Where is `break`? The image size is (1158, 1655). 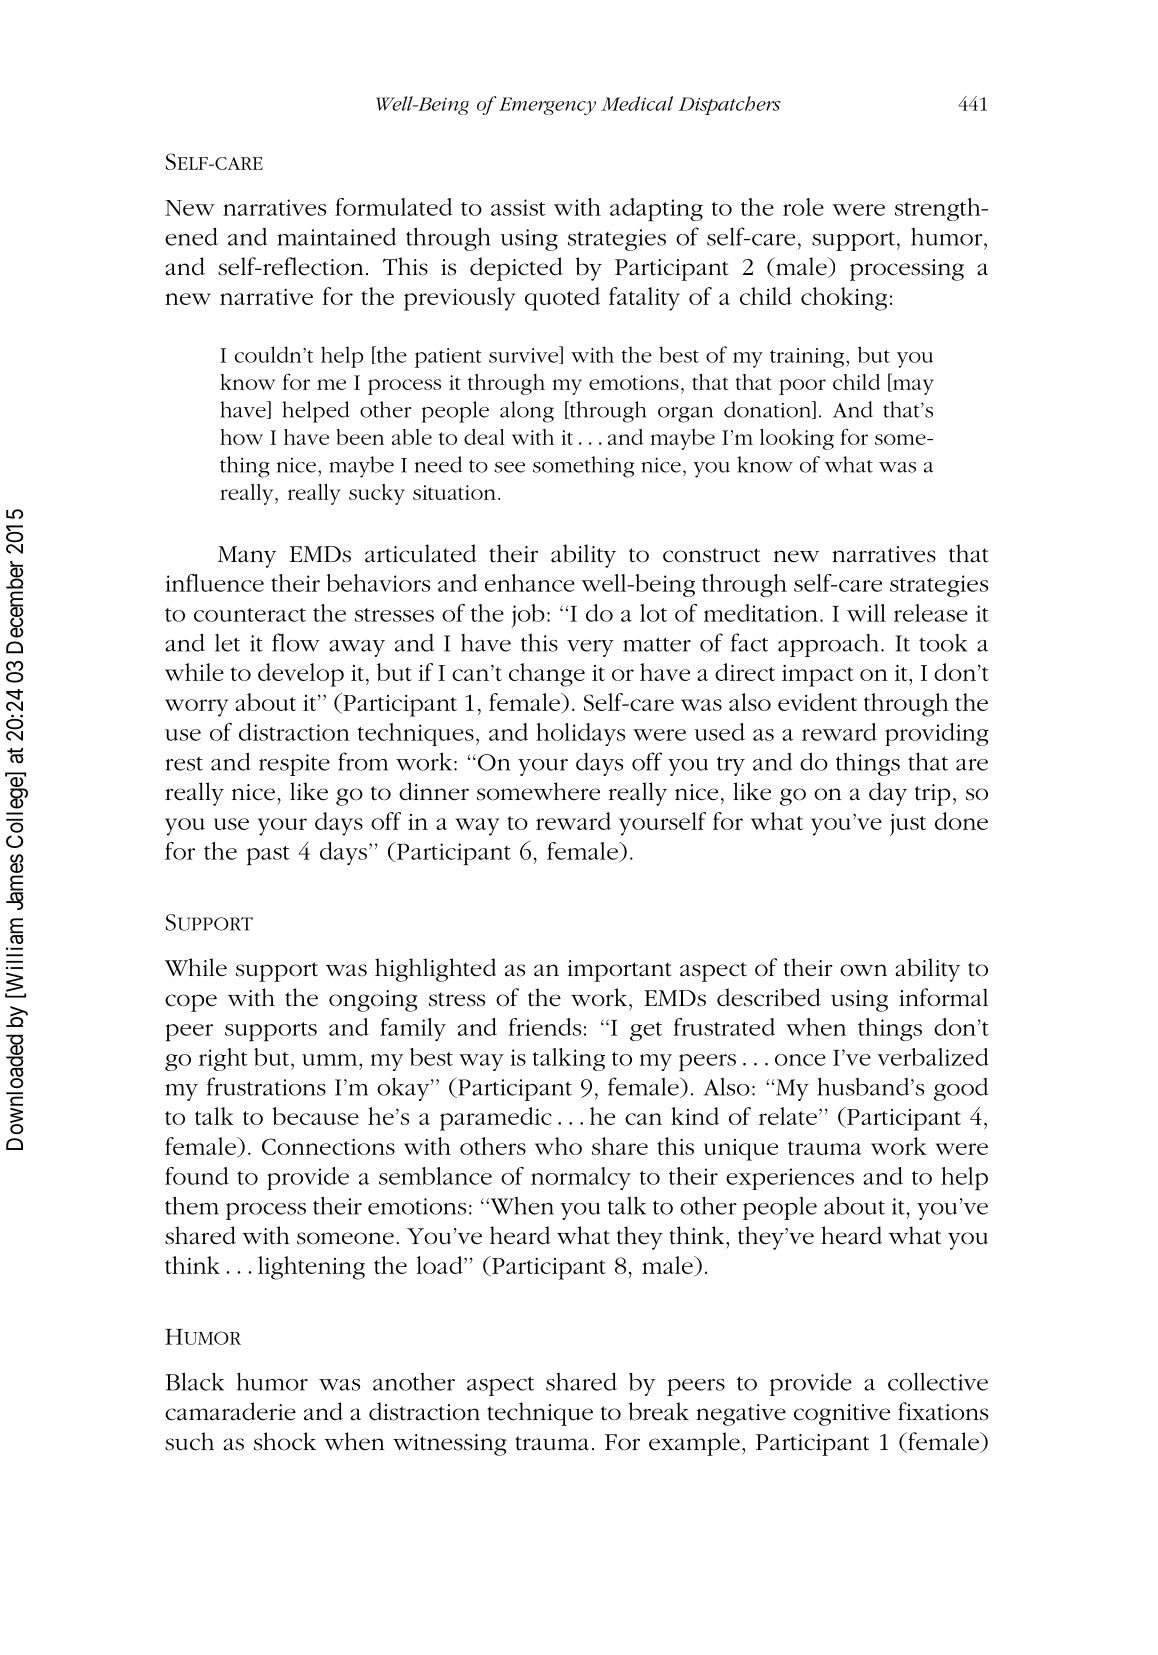
break is located at coordinates (659, 1411).
